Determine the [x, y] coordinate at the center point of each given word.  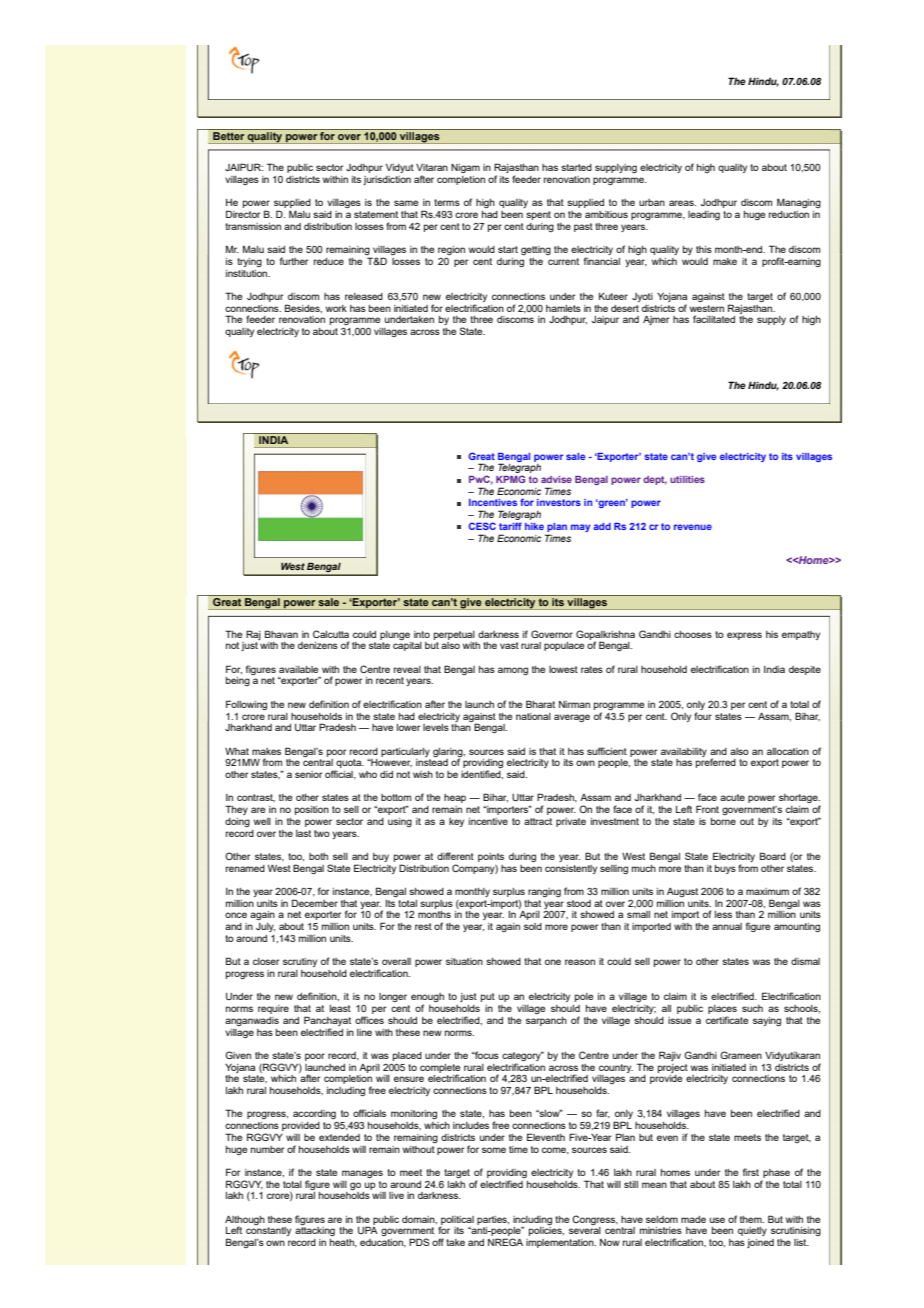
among [513, 671]
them [752, 1219]
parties [493, 1220]
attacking [315, 1231]
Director [243, 214]
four [703, 716]
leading [704, 215]
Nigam [465, 168]
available [298, 669]
